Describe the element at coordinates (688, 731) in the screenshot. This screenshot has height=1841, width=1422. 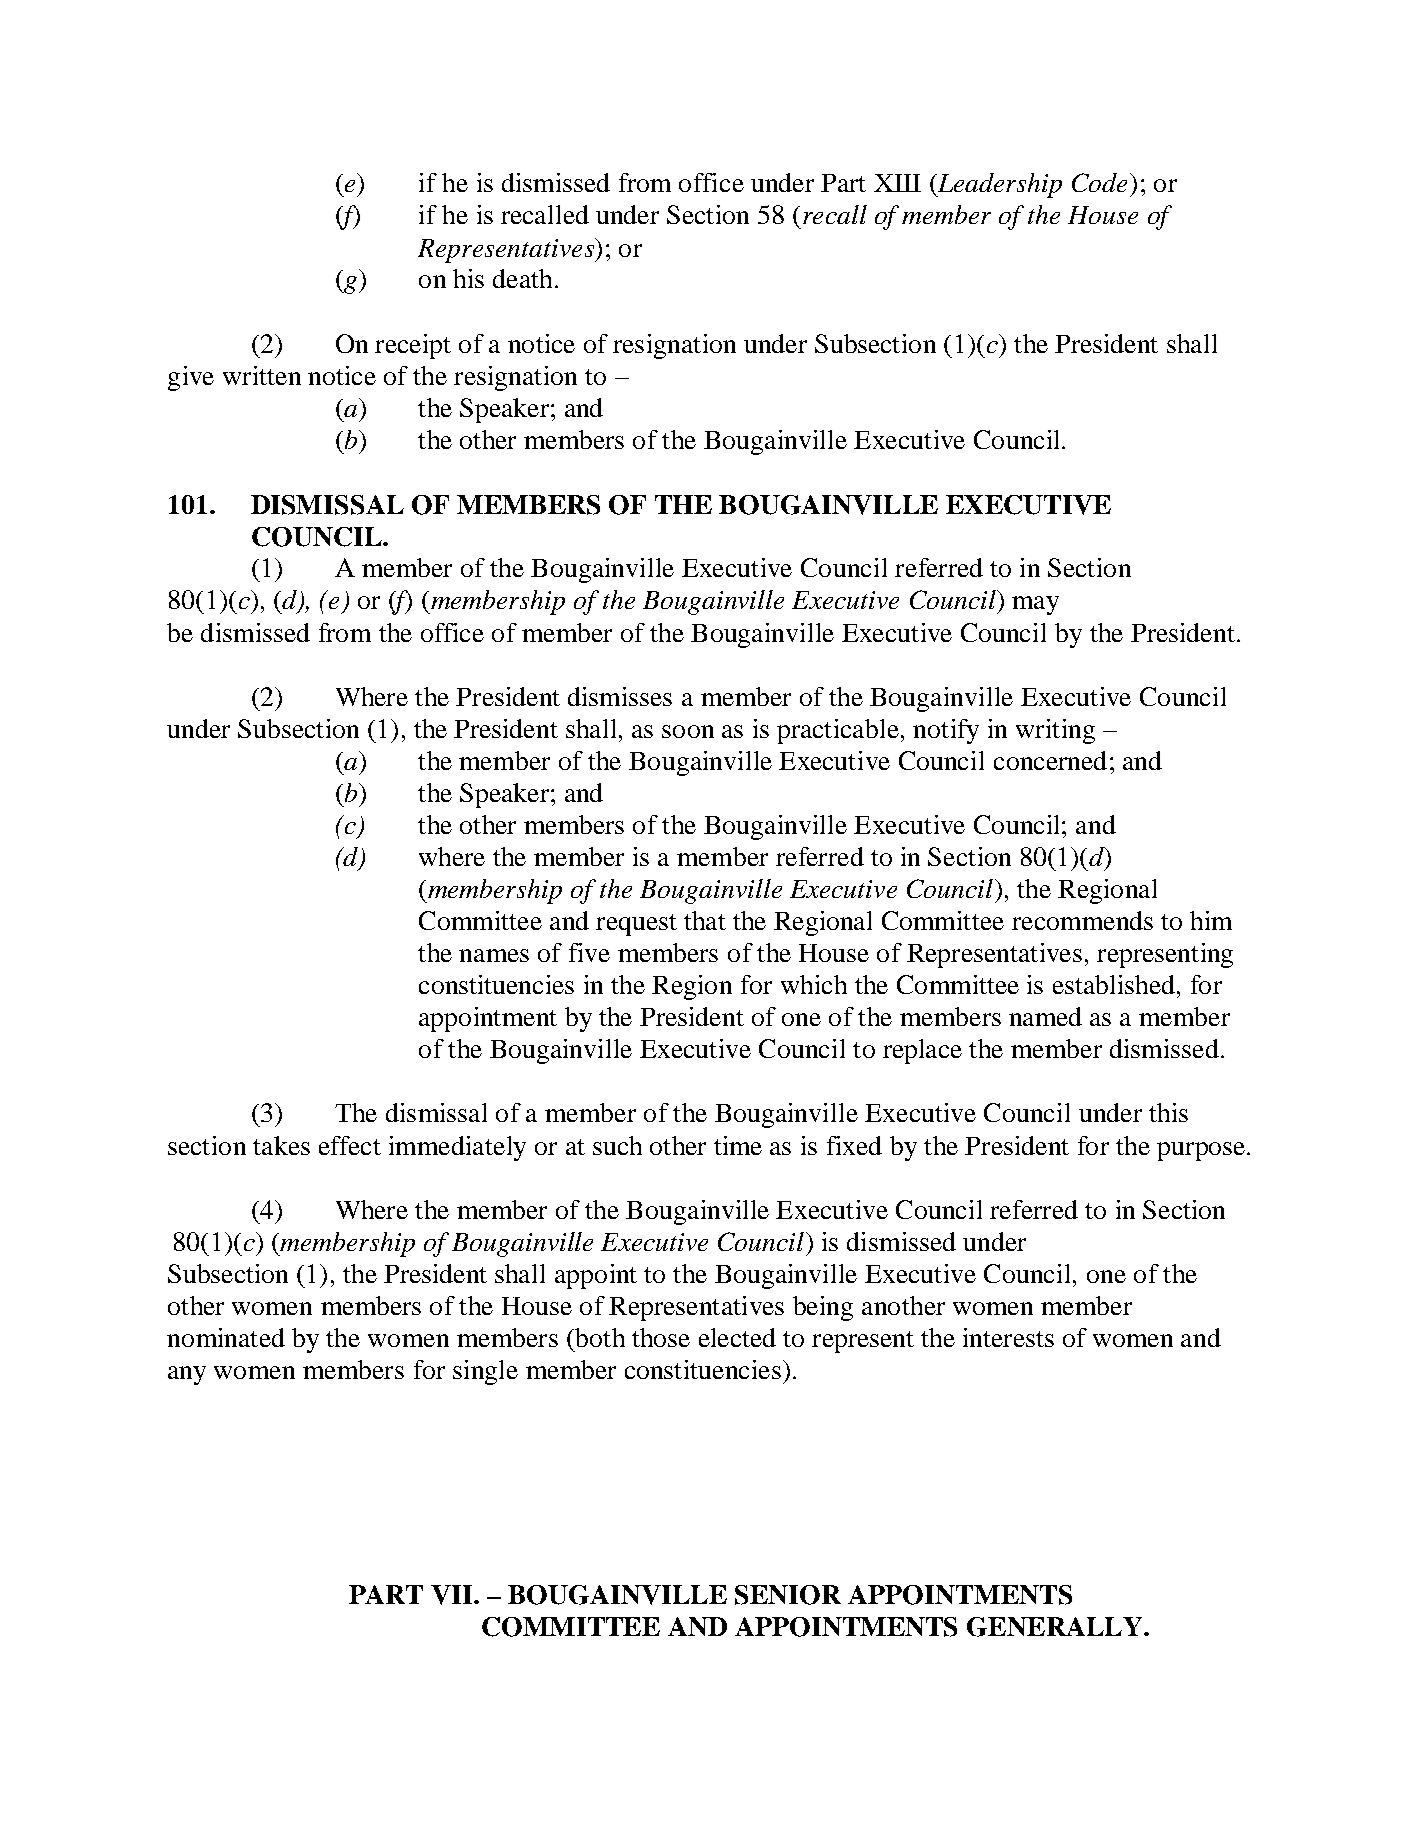
I see `soon` at that location.
